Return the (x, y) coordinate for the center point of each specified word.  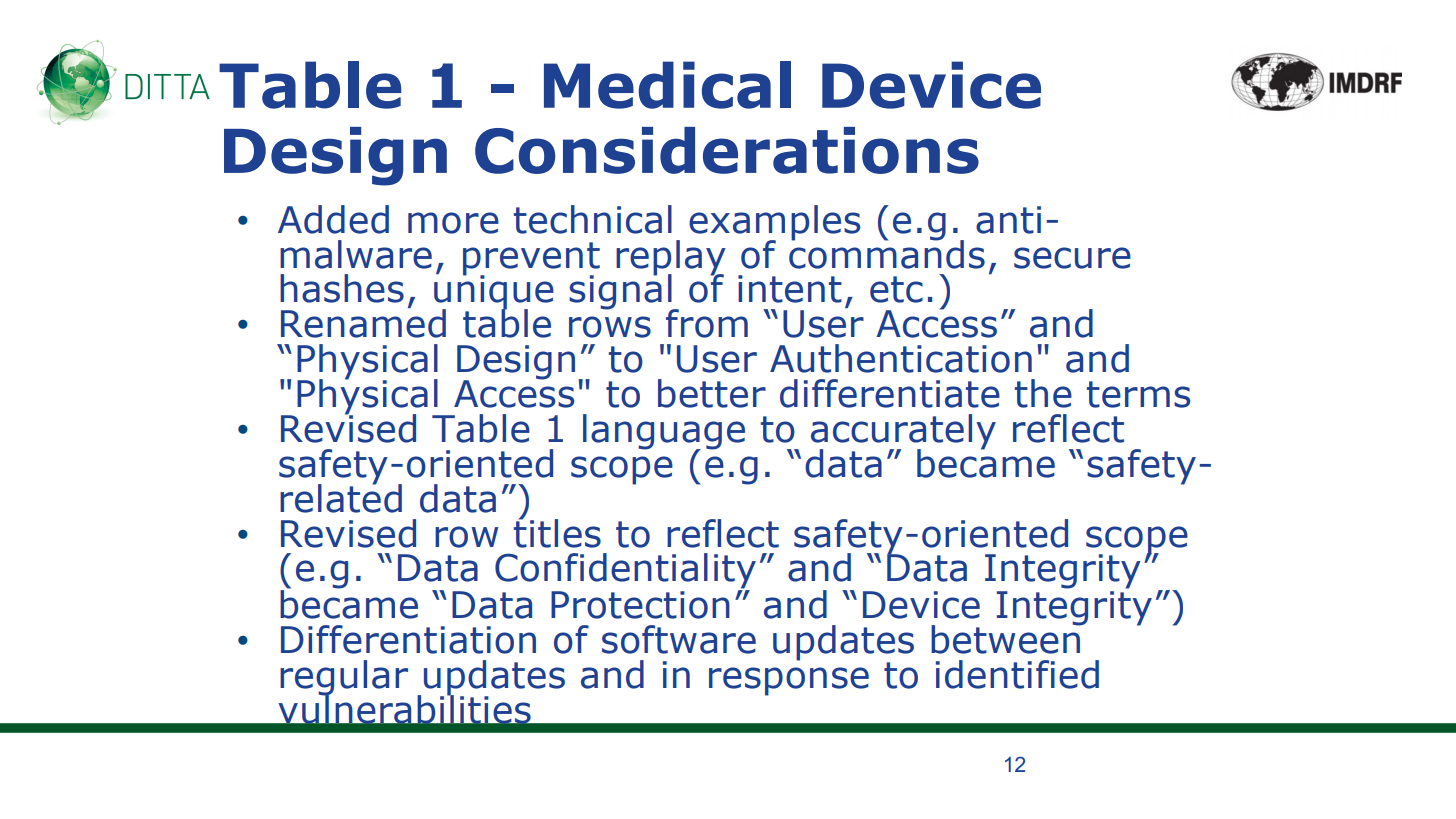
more (453, 223)
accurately (903, 433)
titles (557, 532)
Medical (667, 85)
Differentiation (408, 639)
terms (1138, 394)
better (712, 393)
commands (887, 253)
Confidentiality (625, 572)
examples (774, 223)
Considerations (727, 150)
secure (1072, 258)
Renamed (363, 322)
